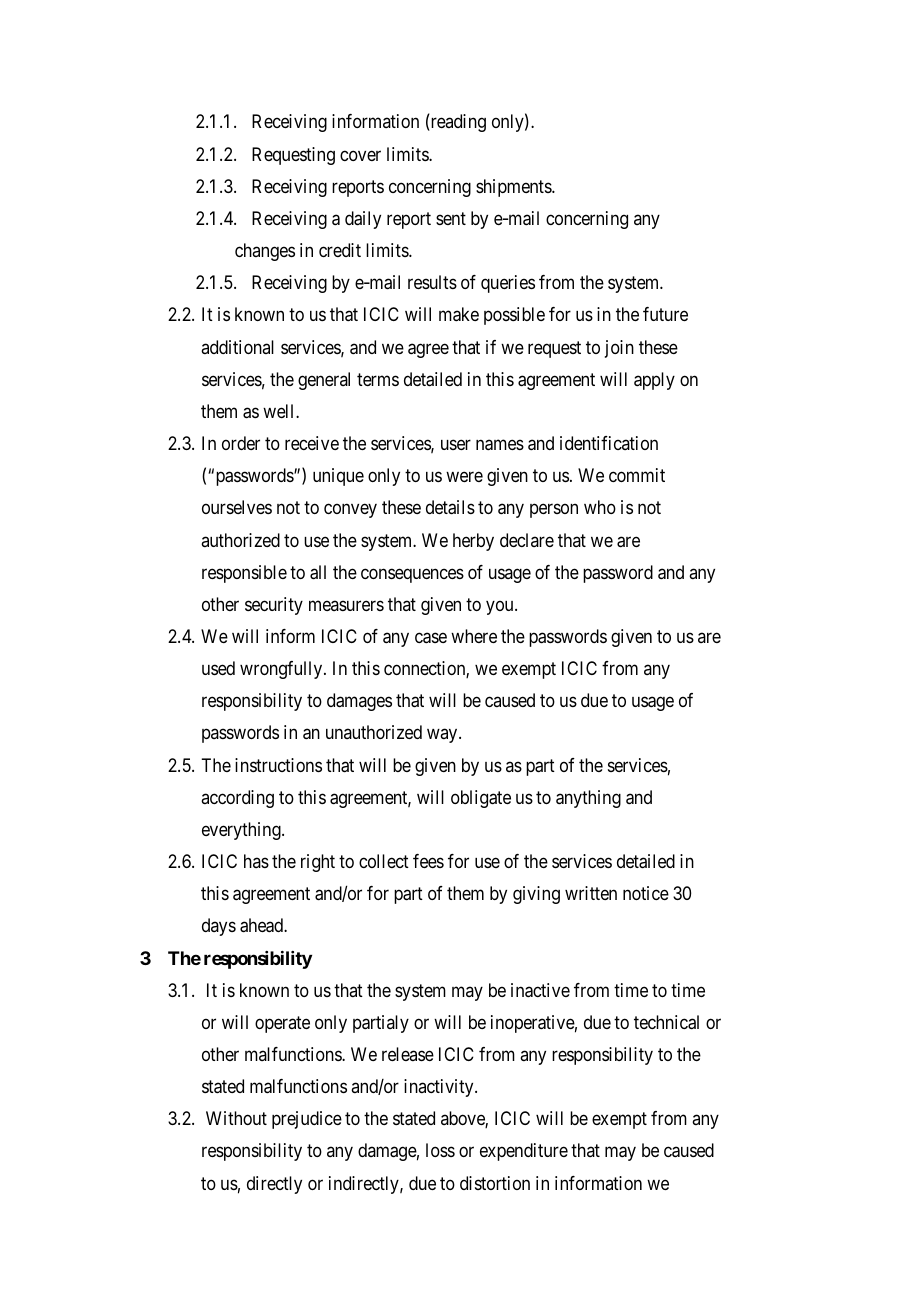 This screenshot has height=1308, width=924. Describe the element at coordinates (451, 218) in the screenshot. I see `sent` at that location.
